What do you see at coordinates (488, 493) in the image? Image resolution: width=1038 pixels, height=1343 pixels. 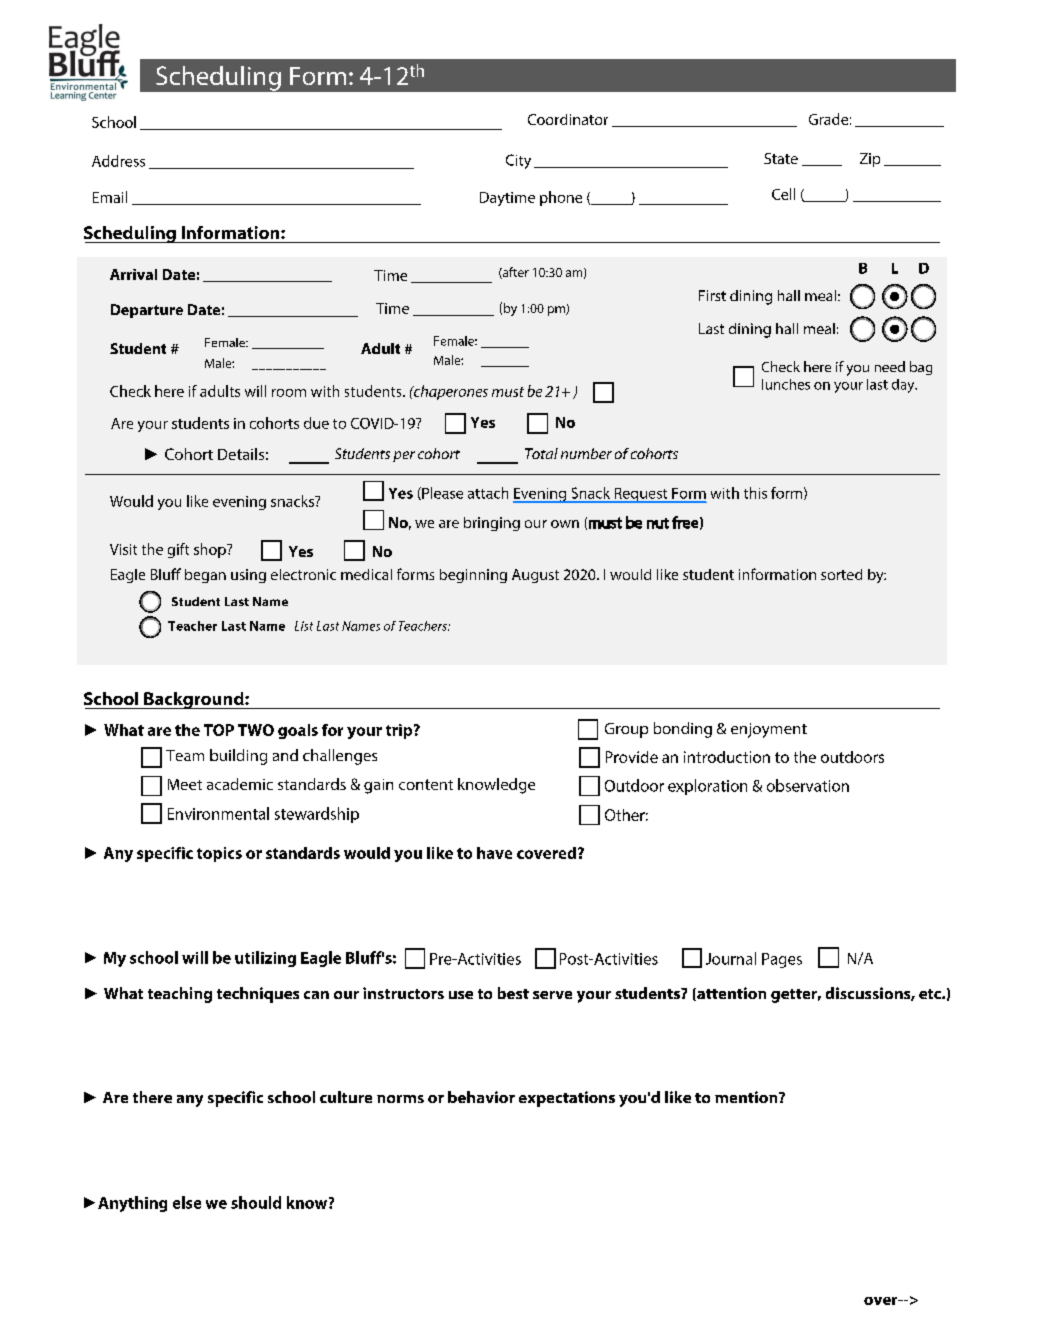 I see `attach` at bounding box center [488, 493].
